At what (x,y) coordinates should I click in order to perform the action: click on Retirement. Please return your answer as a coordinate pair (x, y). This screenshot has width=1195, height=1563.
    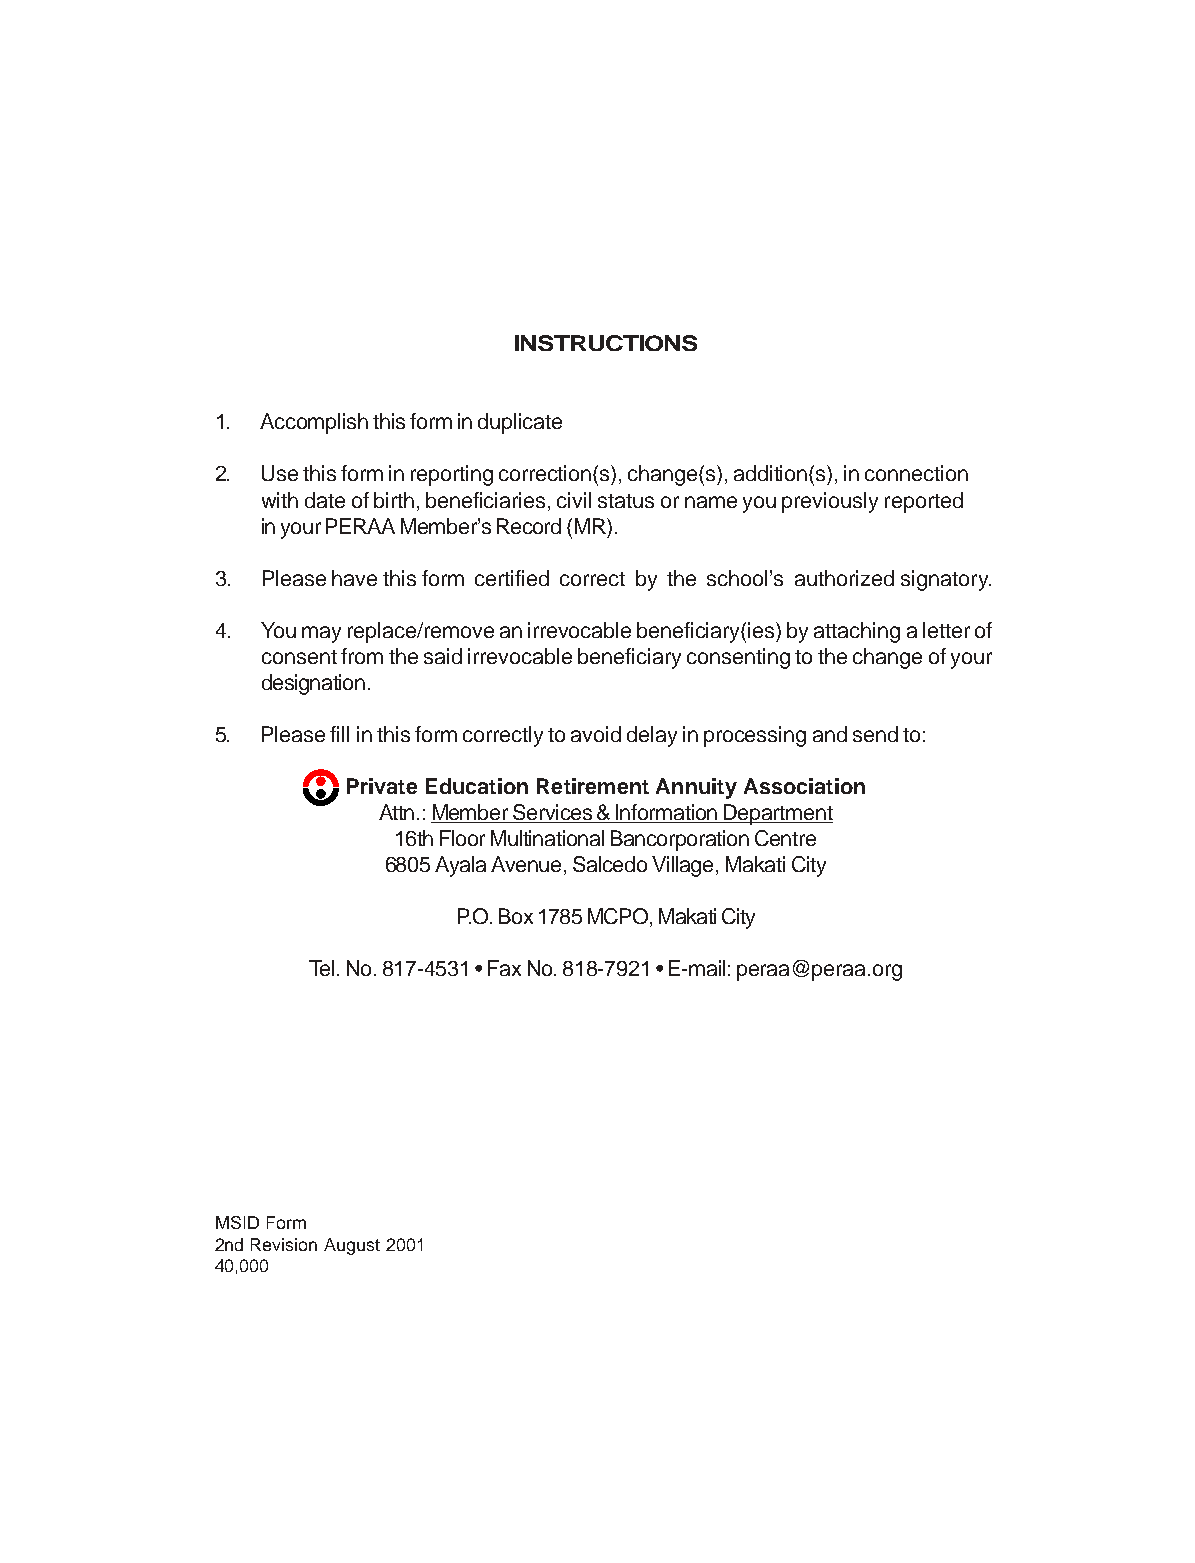
    Looking at the image, I should click on (593, 786).
